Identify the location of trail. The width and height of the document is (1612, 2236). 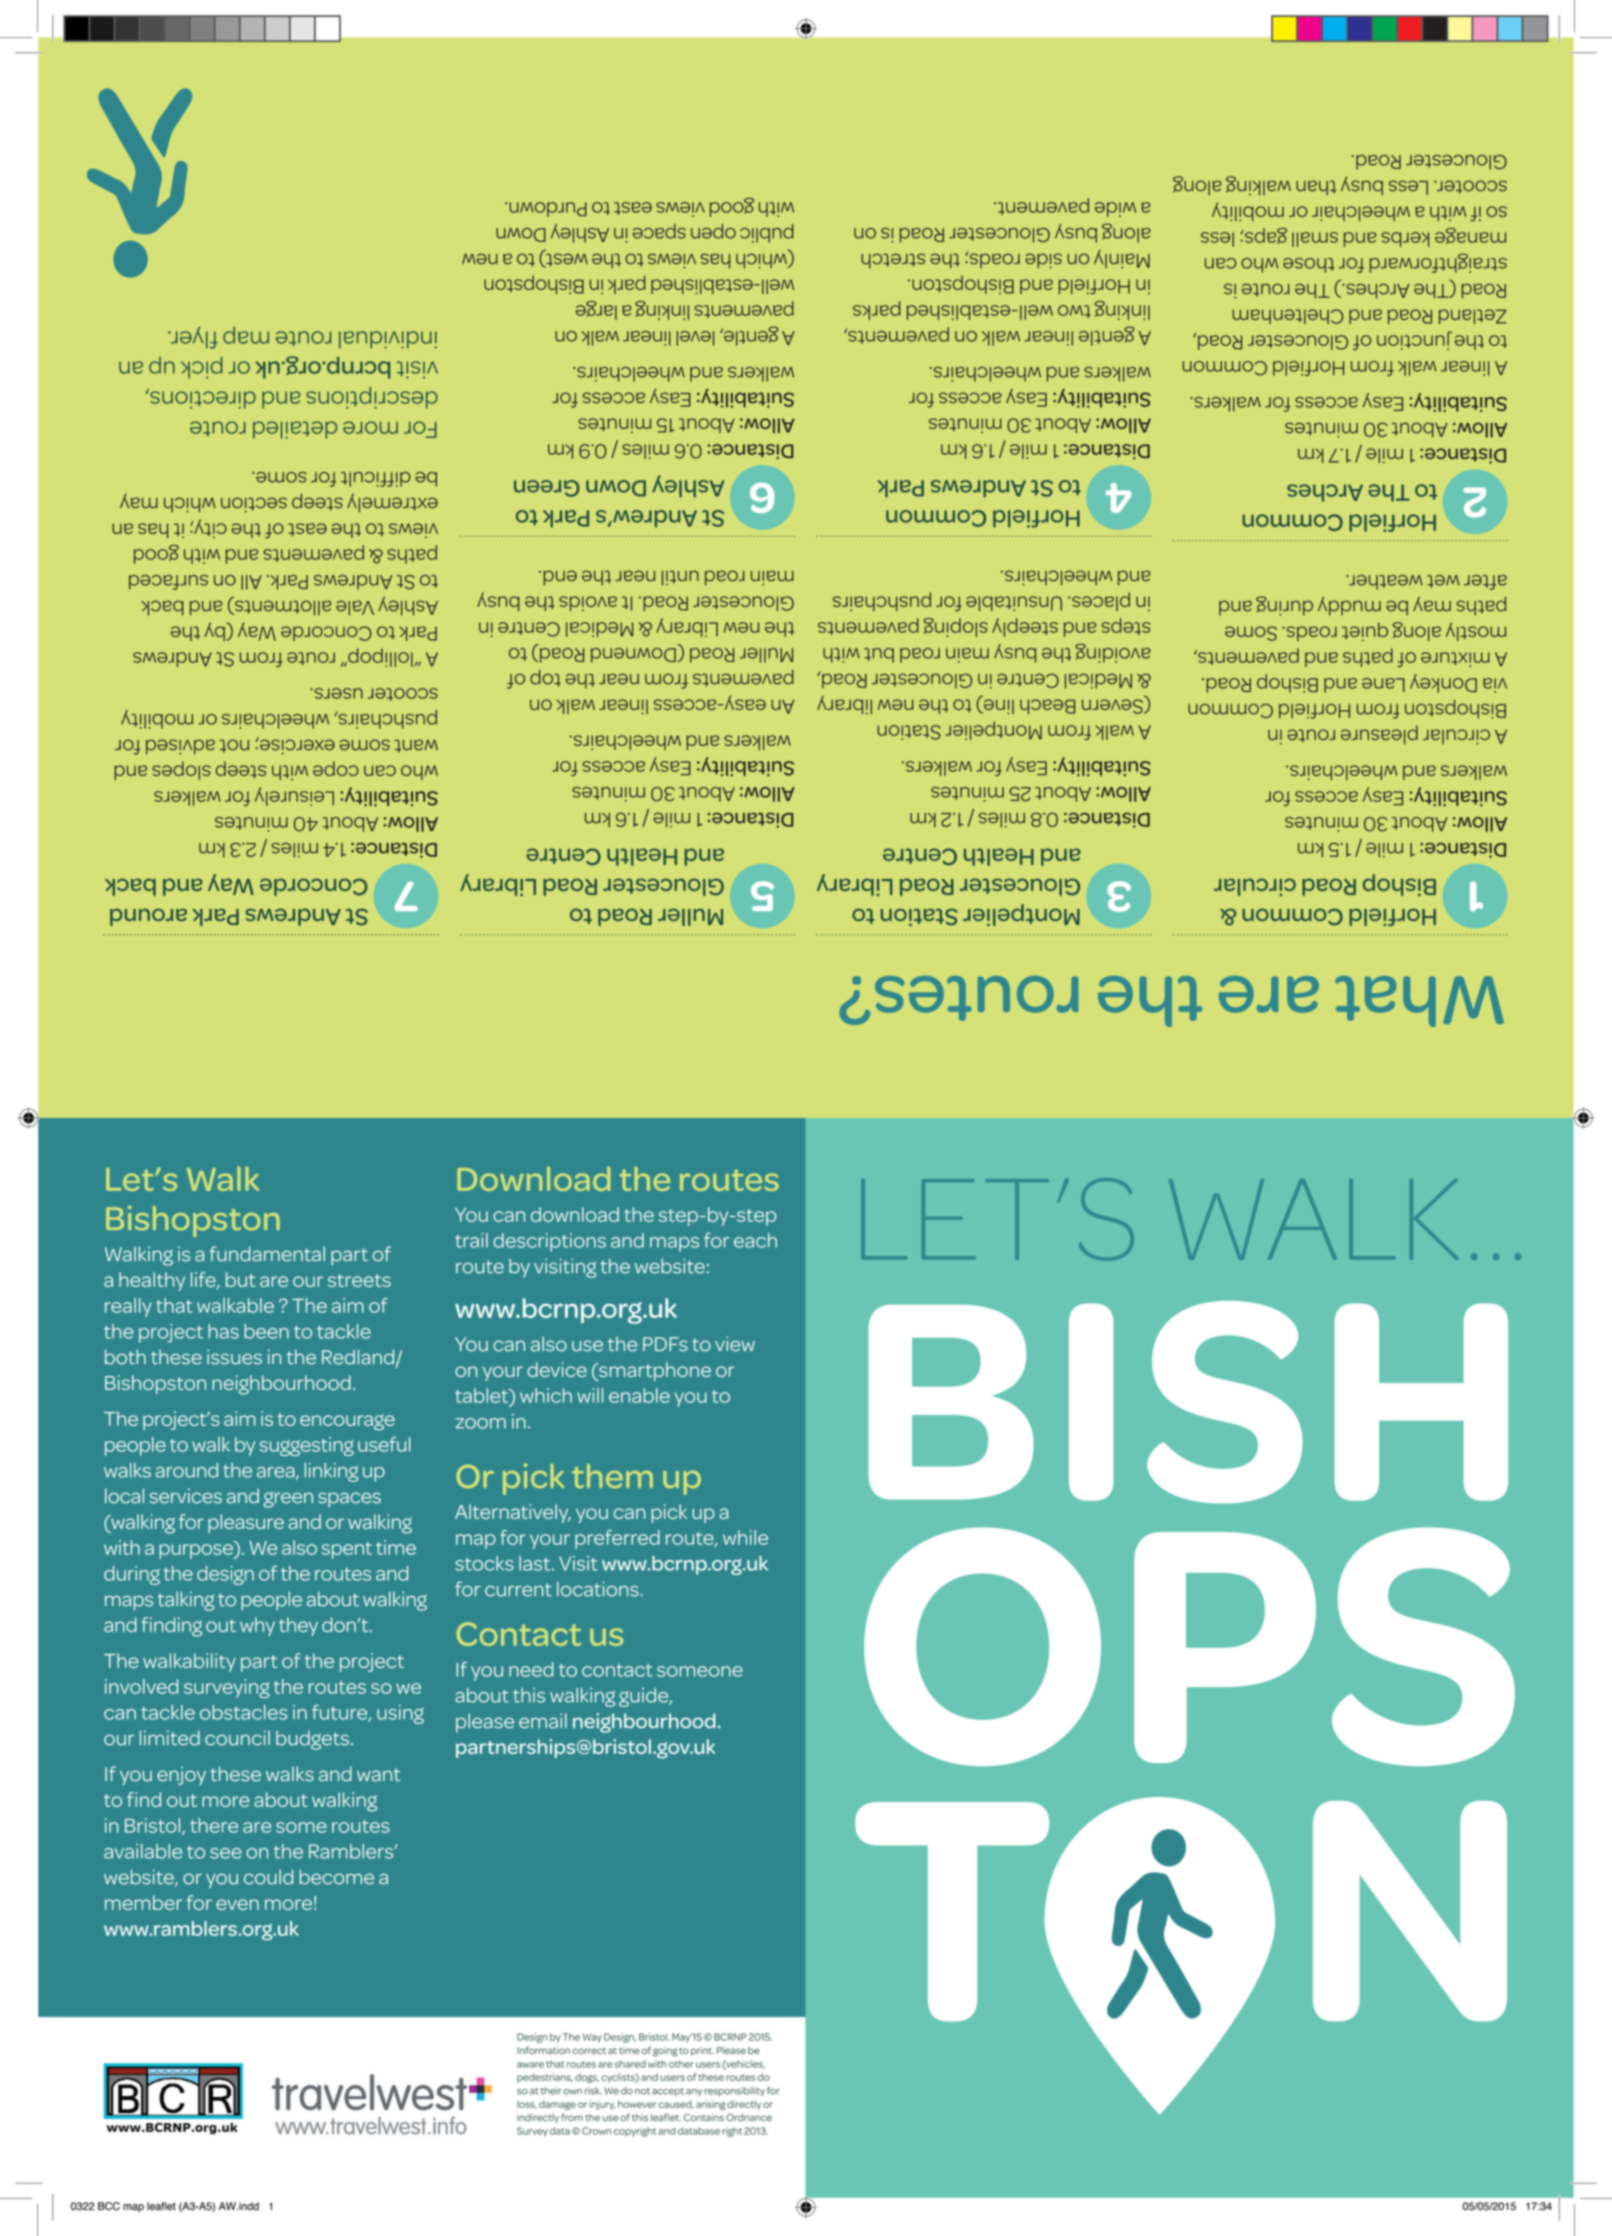
(471, 1240).
